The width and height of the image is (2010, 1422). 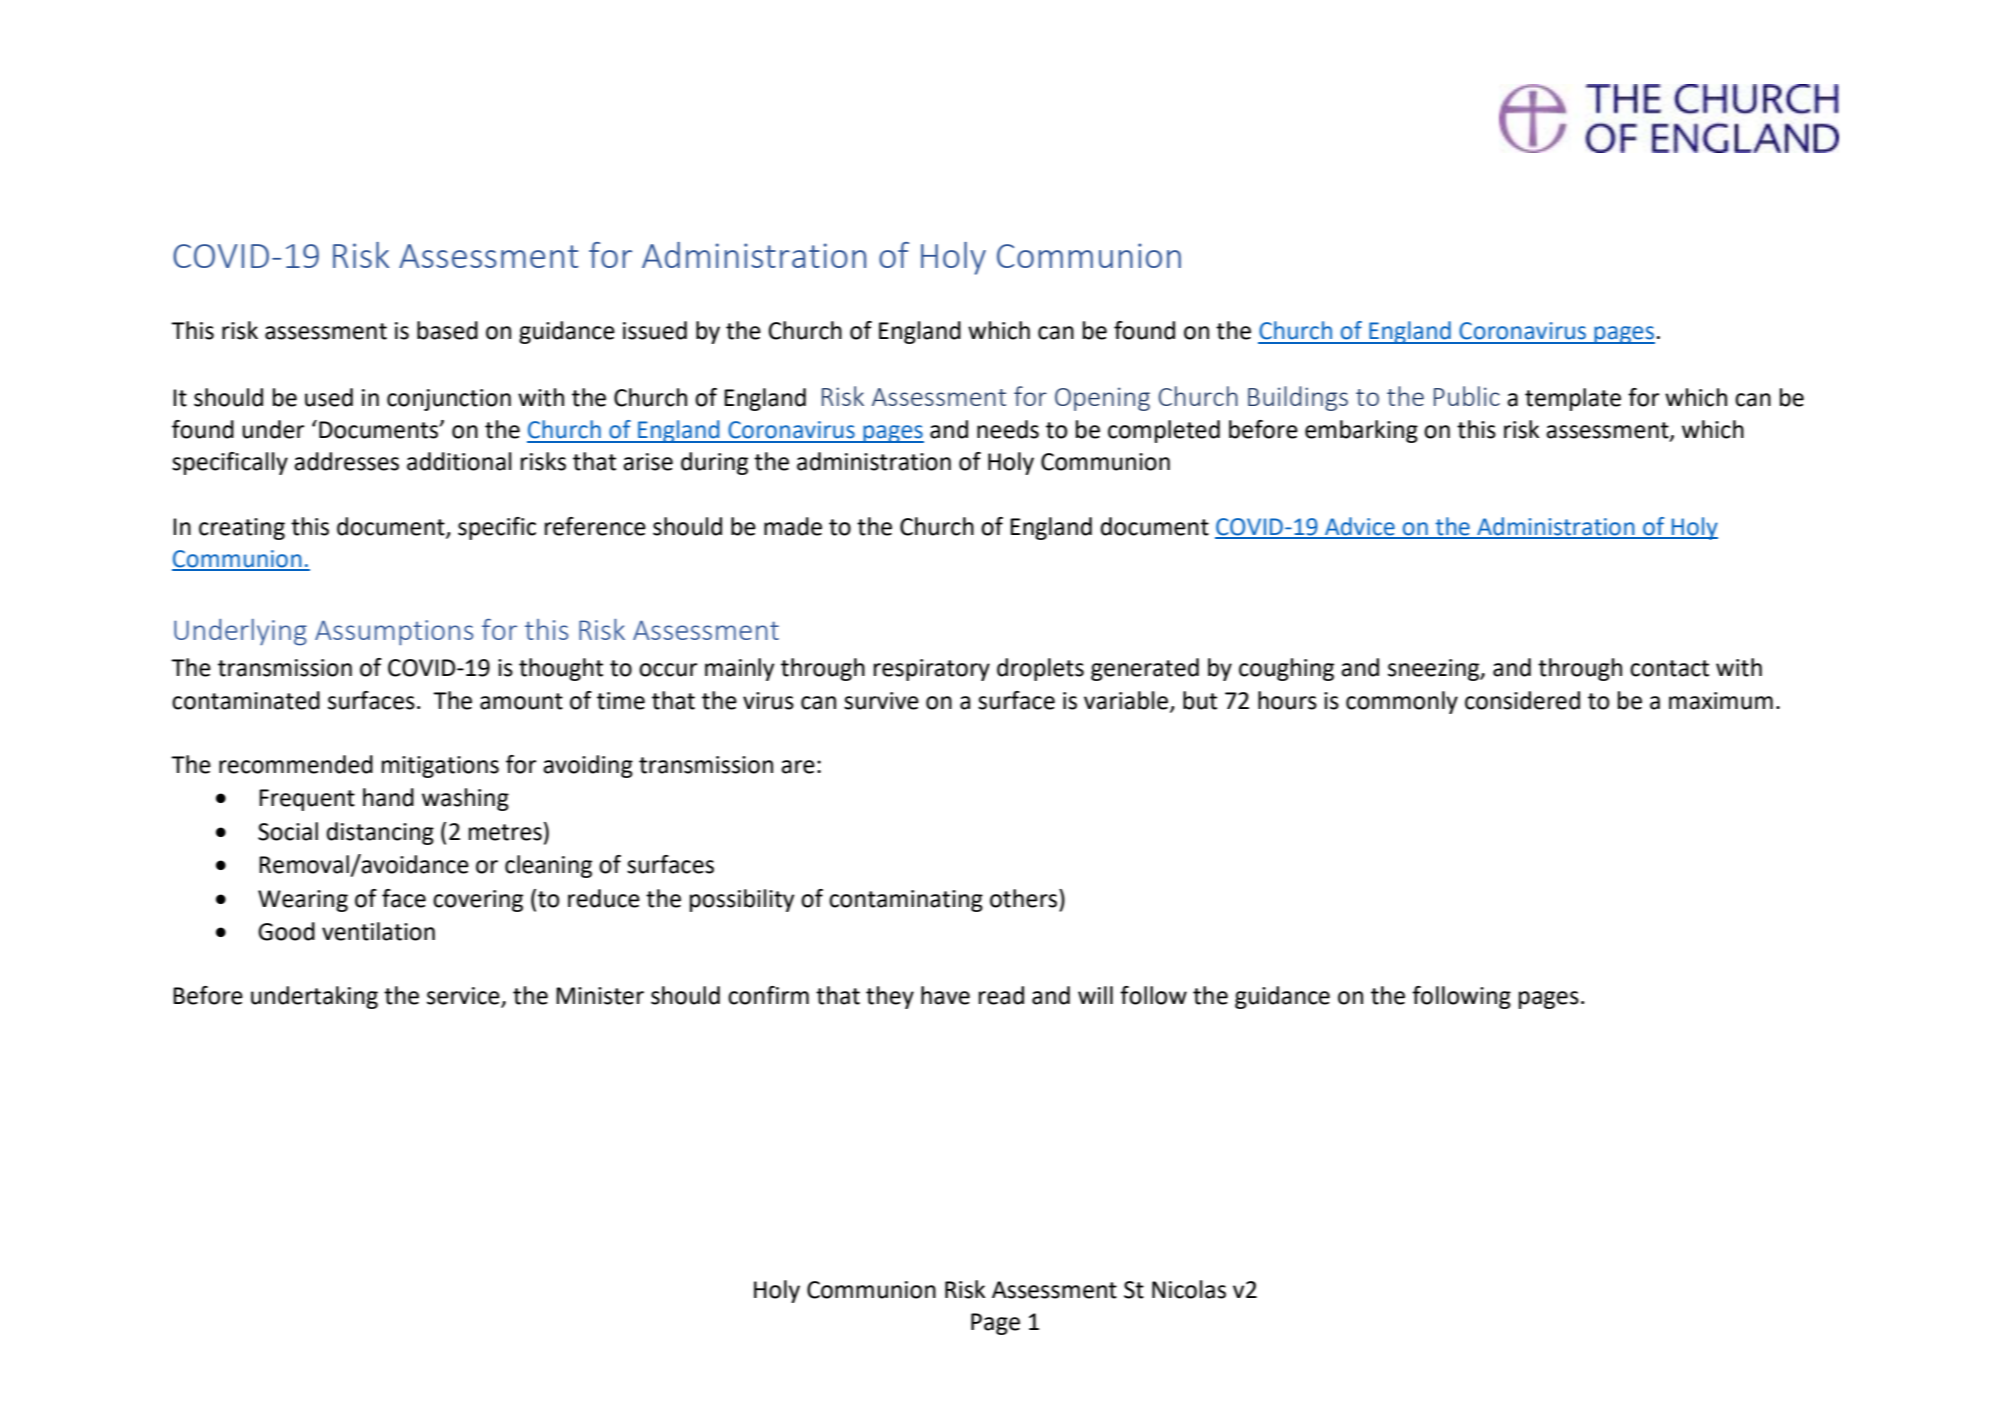 What do you see at coordinates (1189, 1289) in the image?
I see `Nicolas` at bounding box center [1189, 1289].
